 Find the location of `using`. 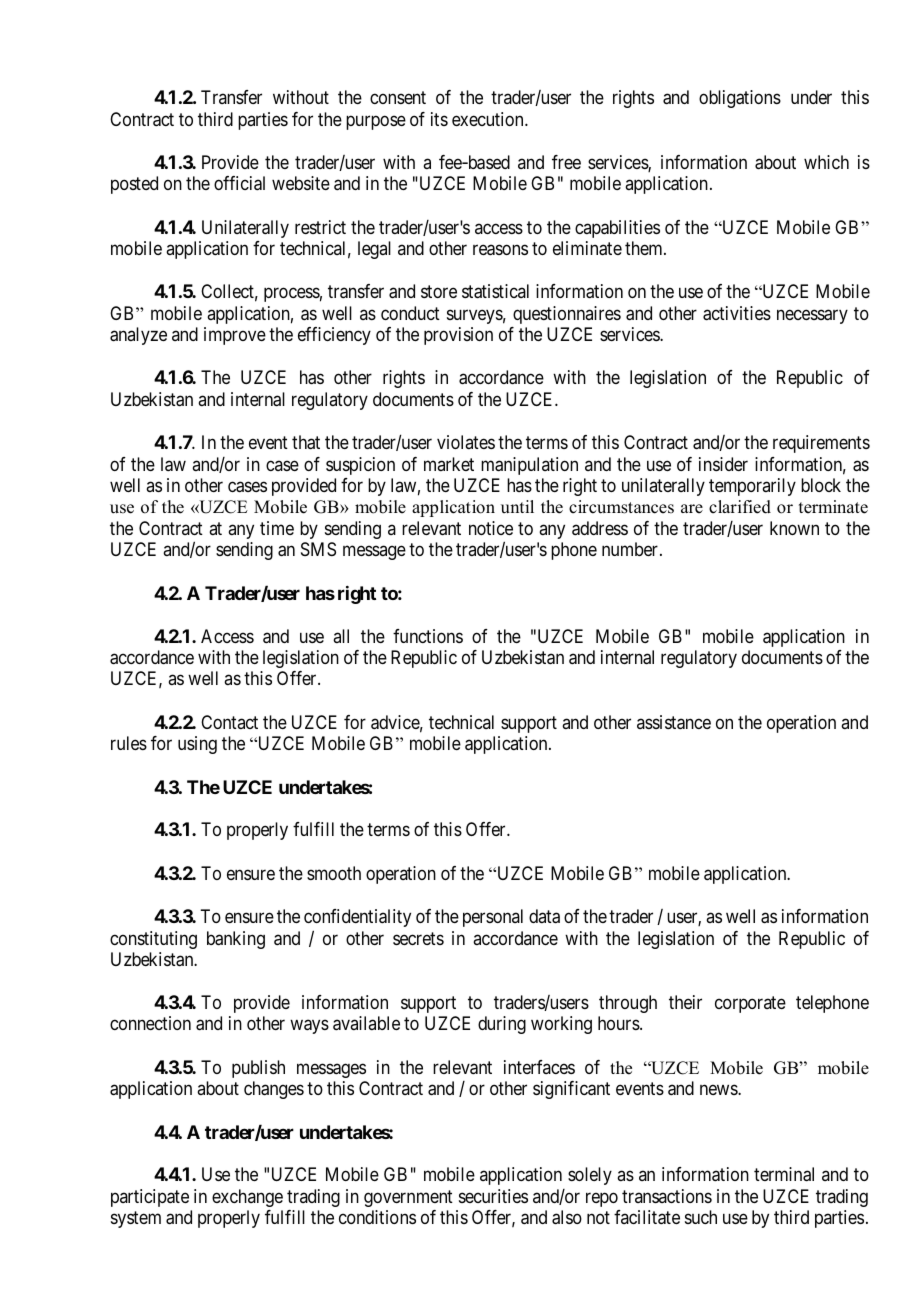

using is located at coordinates (197, 745).
